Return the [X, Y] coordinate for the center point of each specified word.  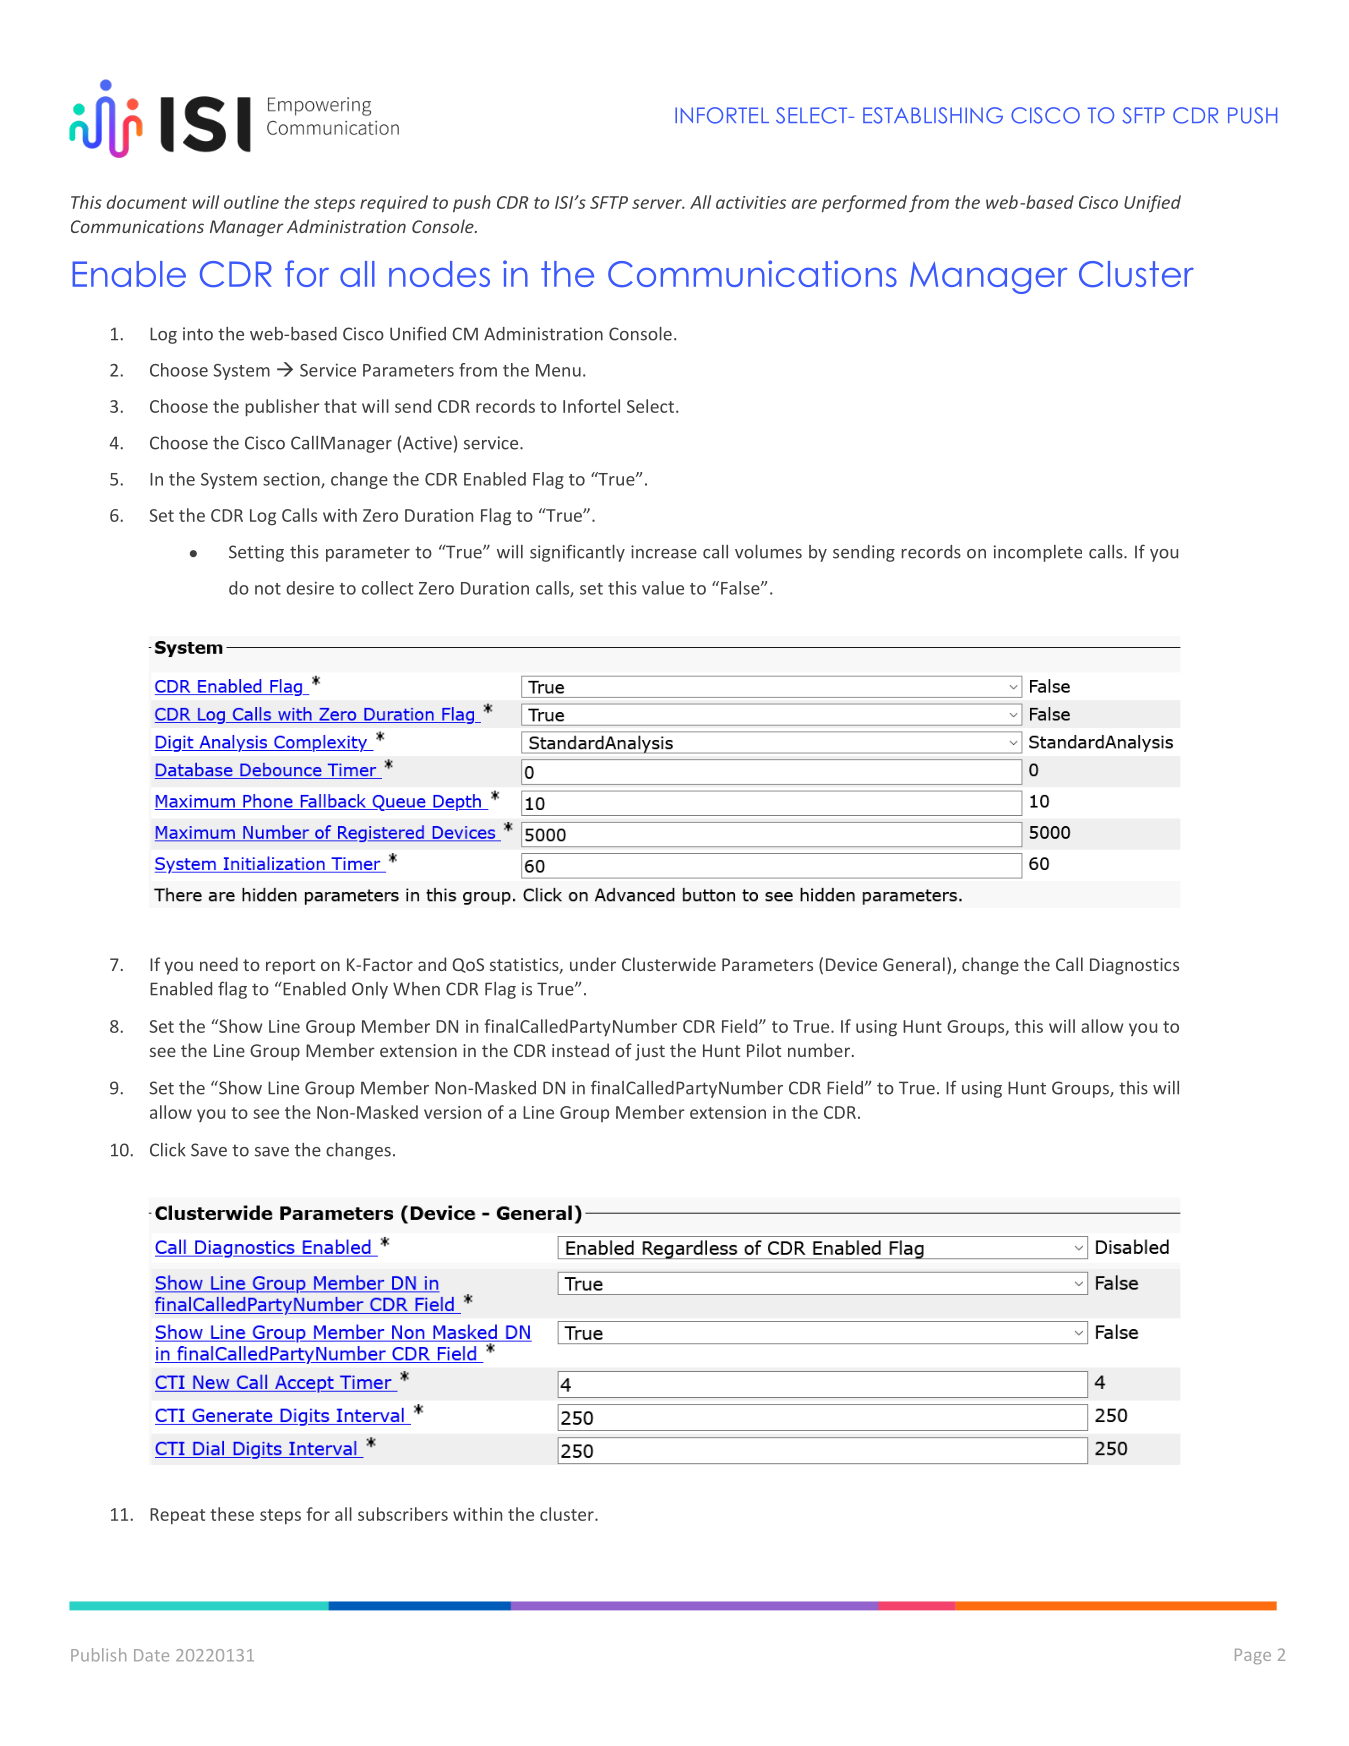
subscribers [403, 1514]
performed [864, 204]
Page [1253, 1656]
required [394, 204]
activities [751, 202]
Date [151, 1655]
